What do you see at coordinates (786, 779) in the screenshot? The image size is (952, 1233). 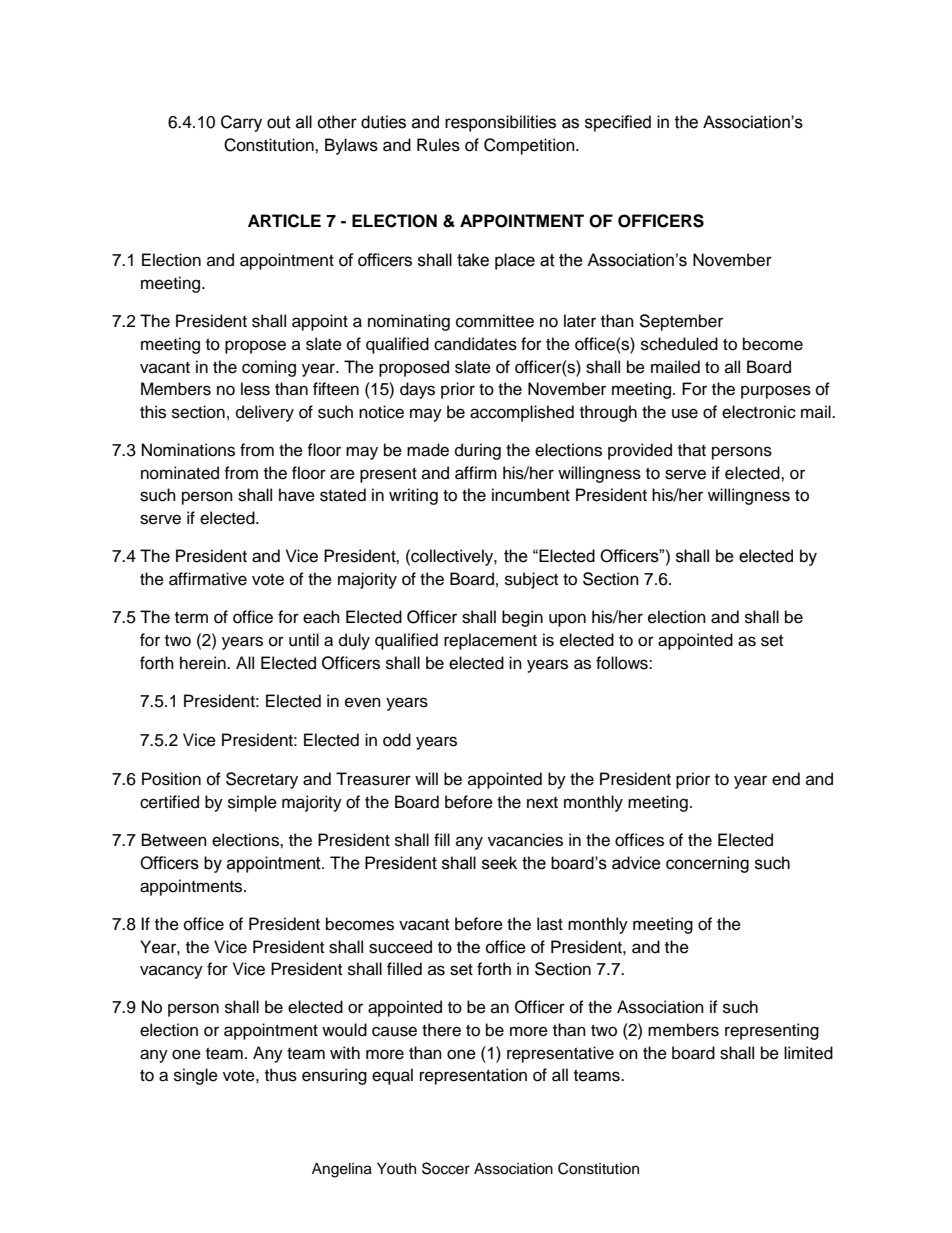 I see `end` at bounding box center [786, 779].
